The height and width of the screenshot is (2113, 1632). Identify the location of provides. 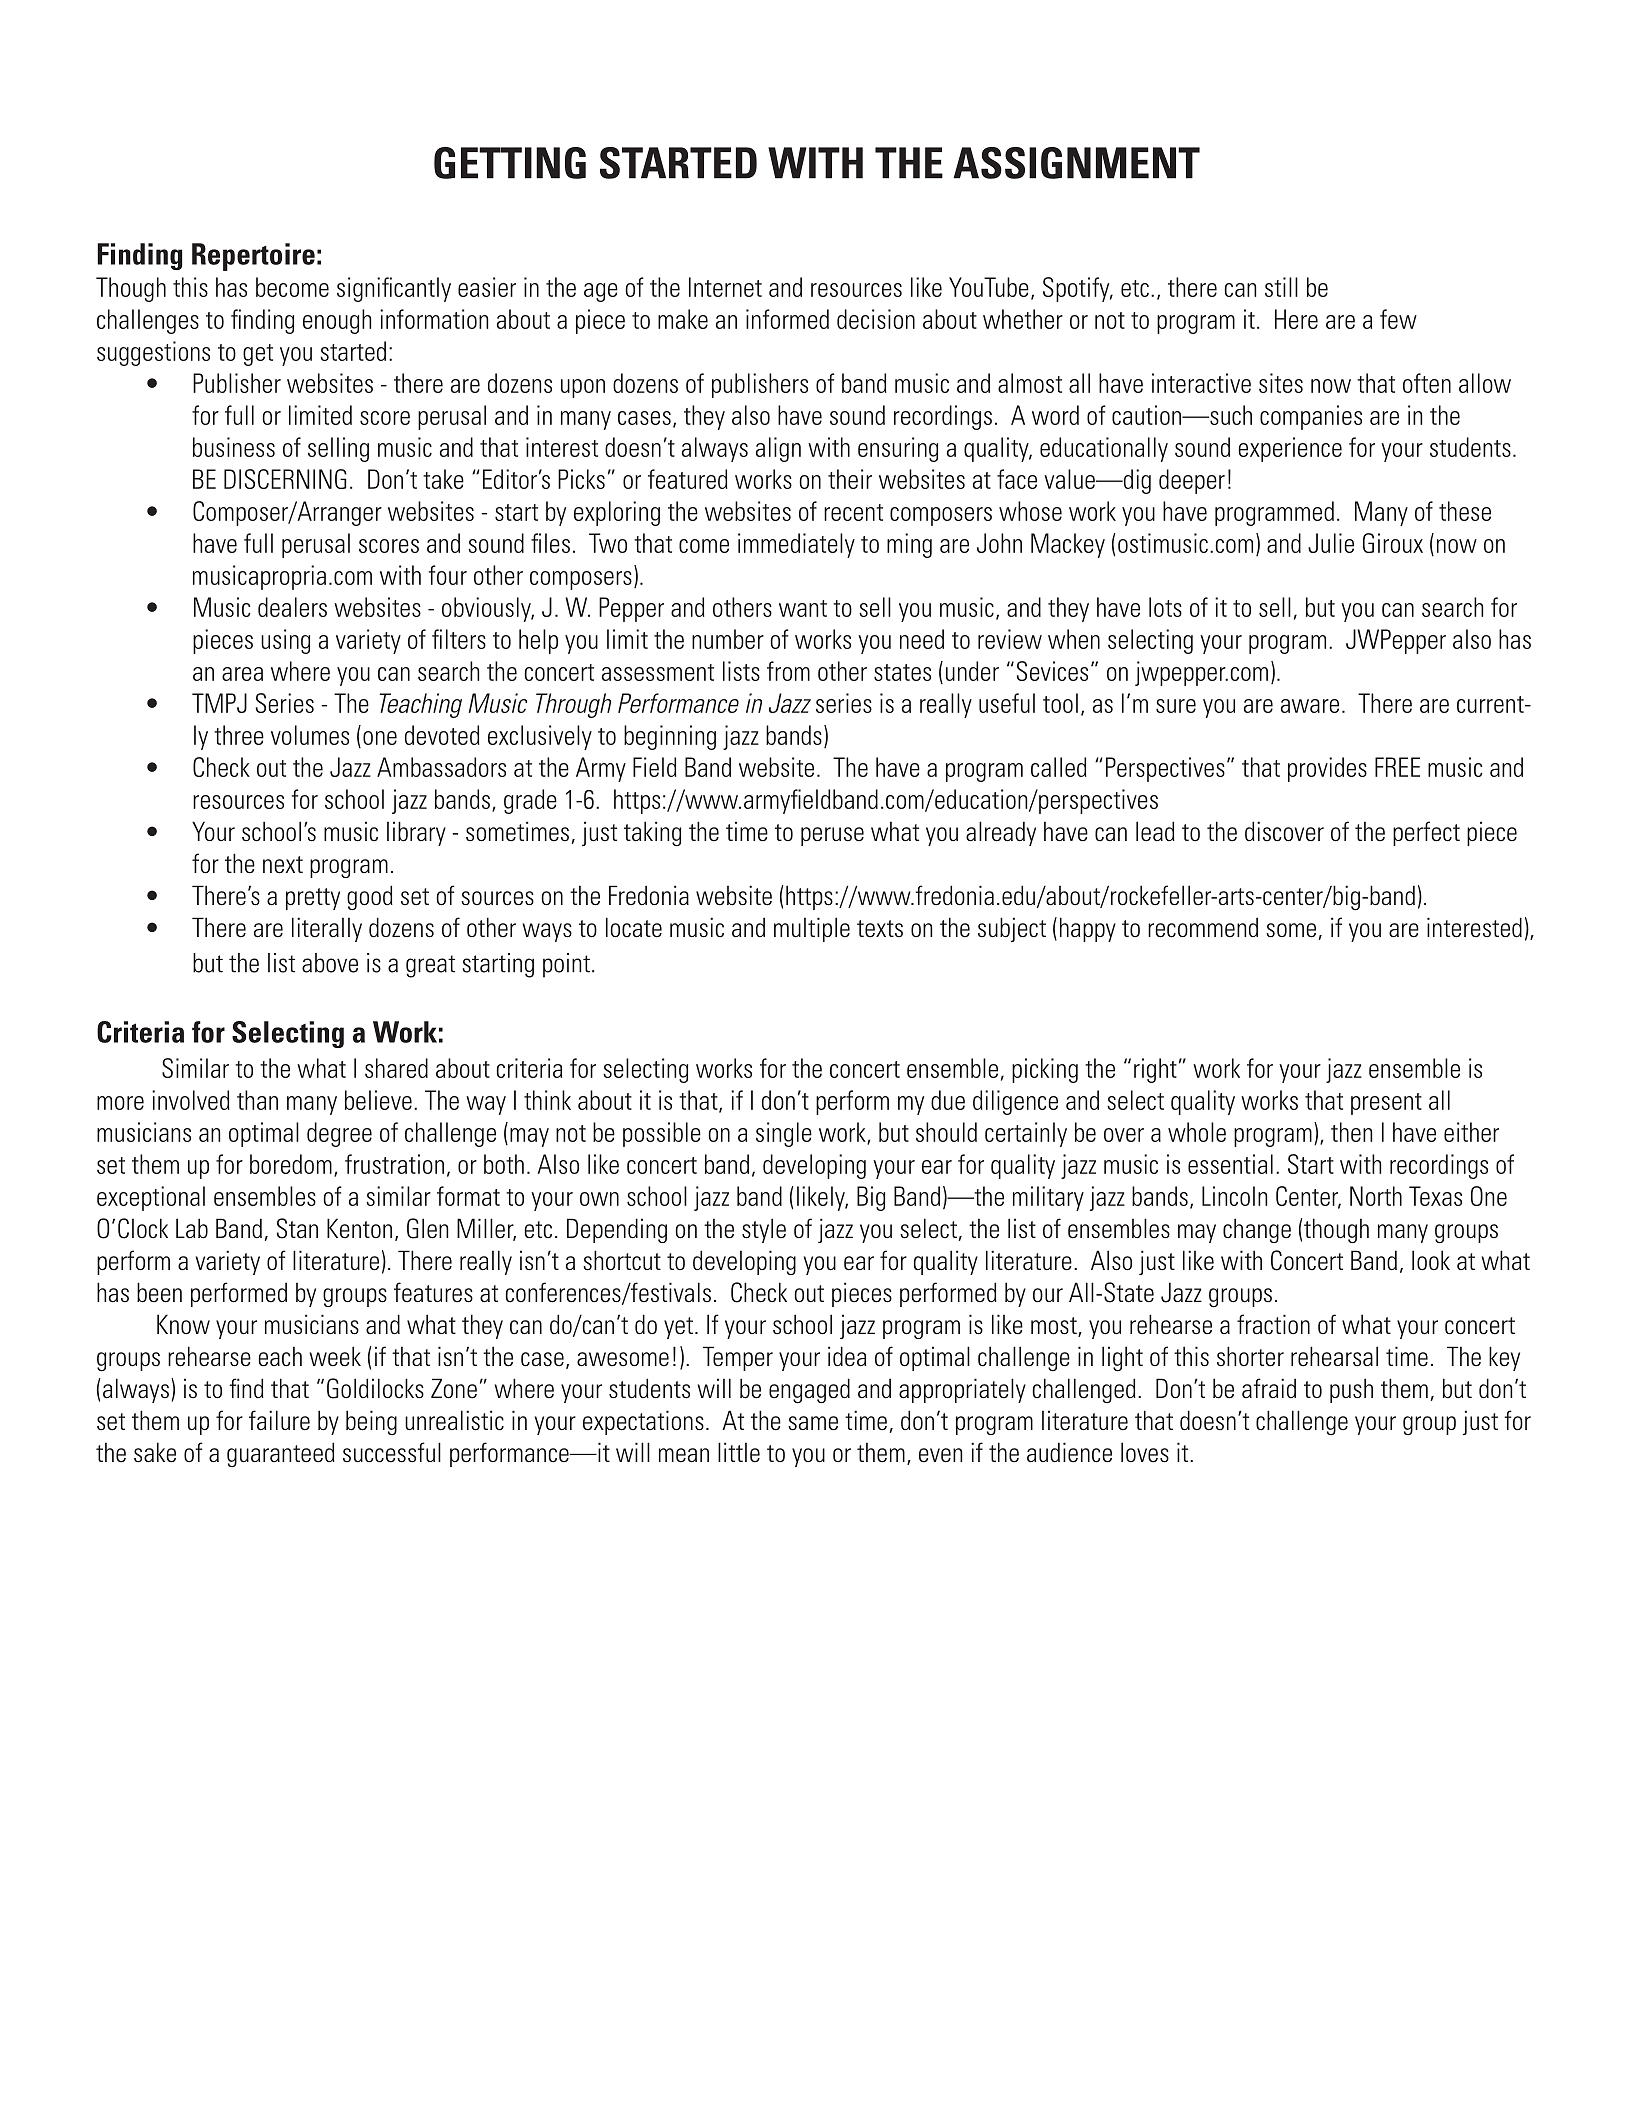
(1327, 769).
